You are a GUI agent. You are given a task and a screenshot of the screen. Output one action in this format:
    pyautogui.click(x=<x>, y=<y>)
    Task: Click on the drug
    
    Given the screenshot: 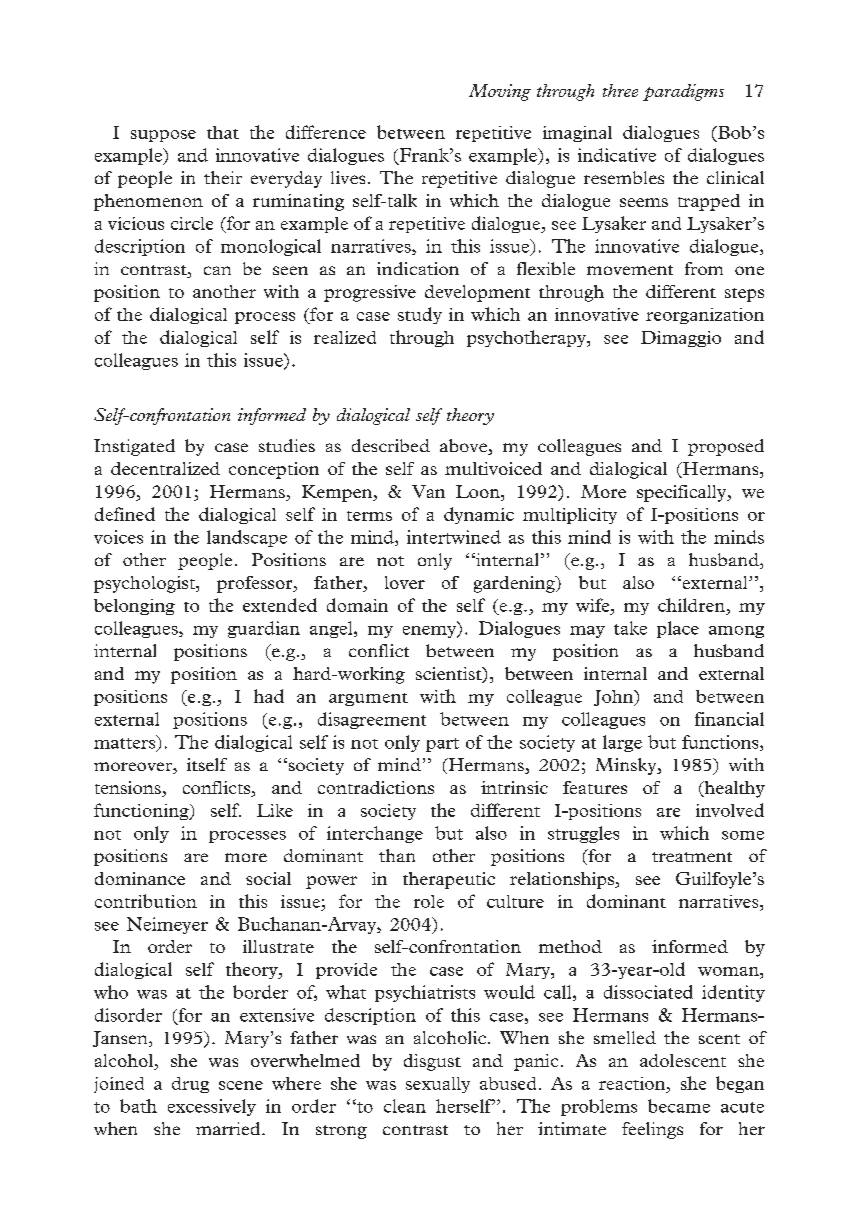 What is the action you would take?
    pyautogui.click(x=190, y=1085)
